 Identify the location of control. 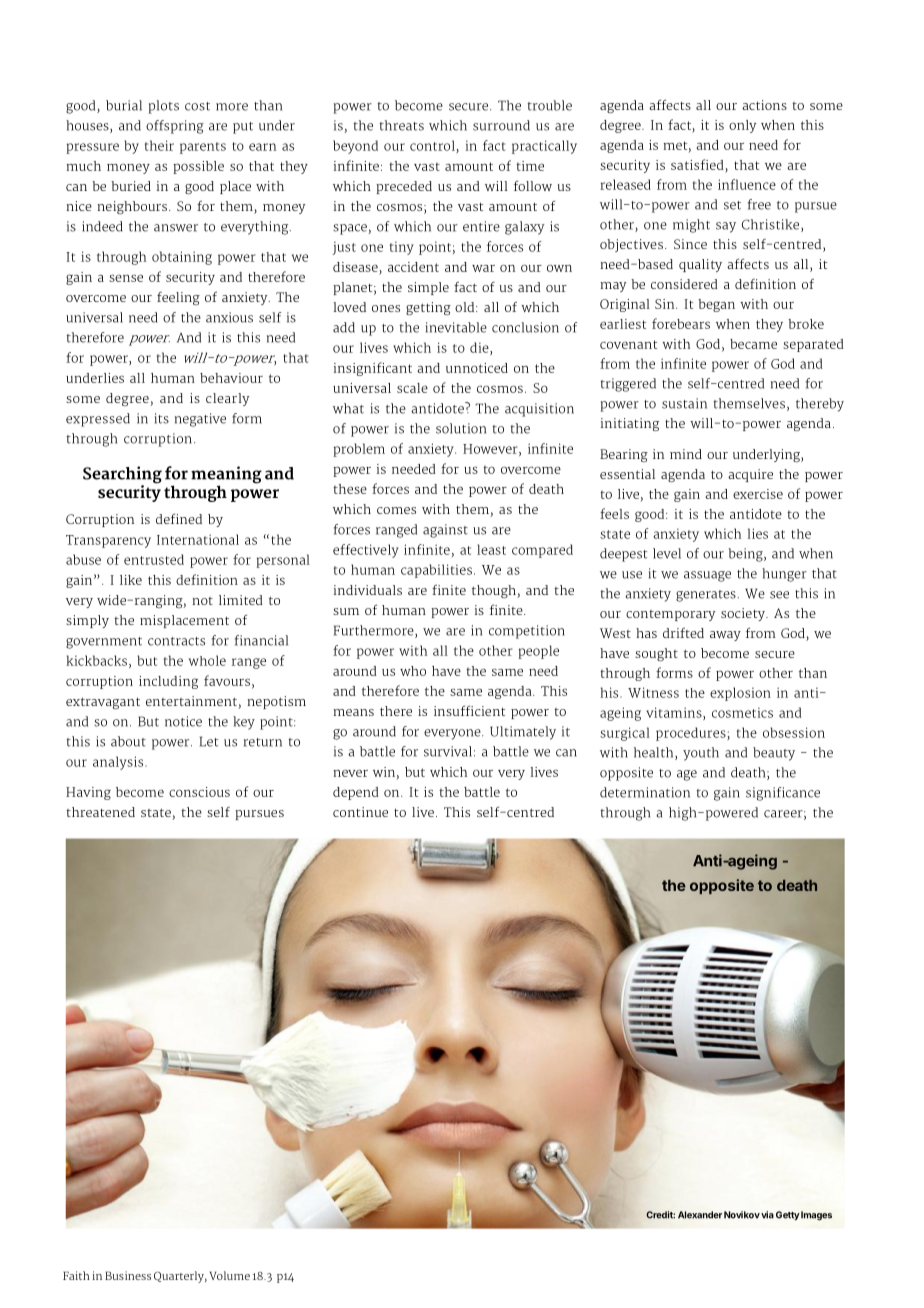
(433, 146).
